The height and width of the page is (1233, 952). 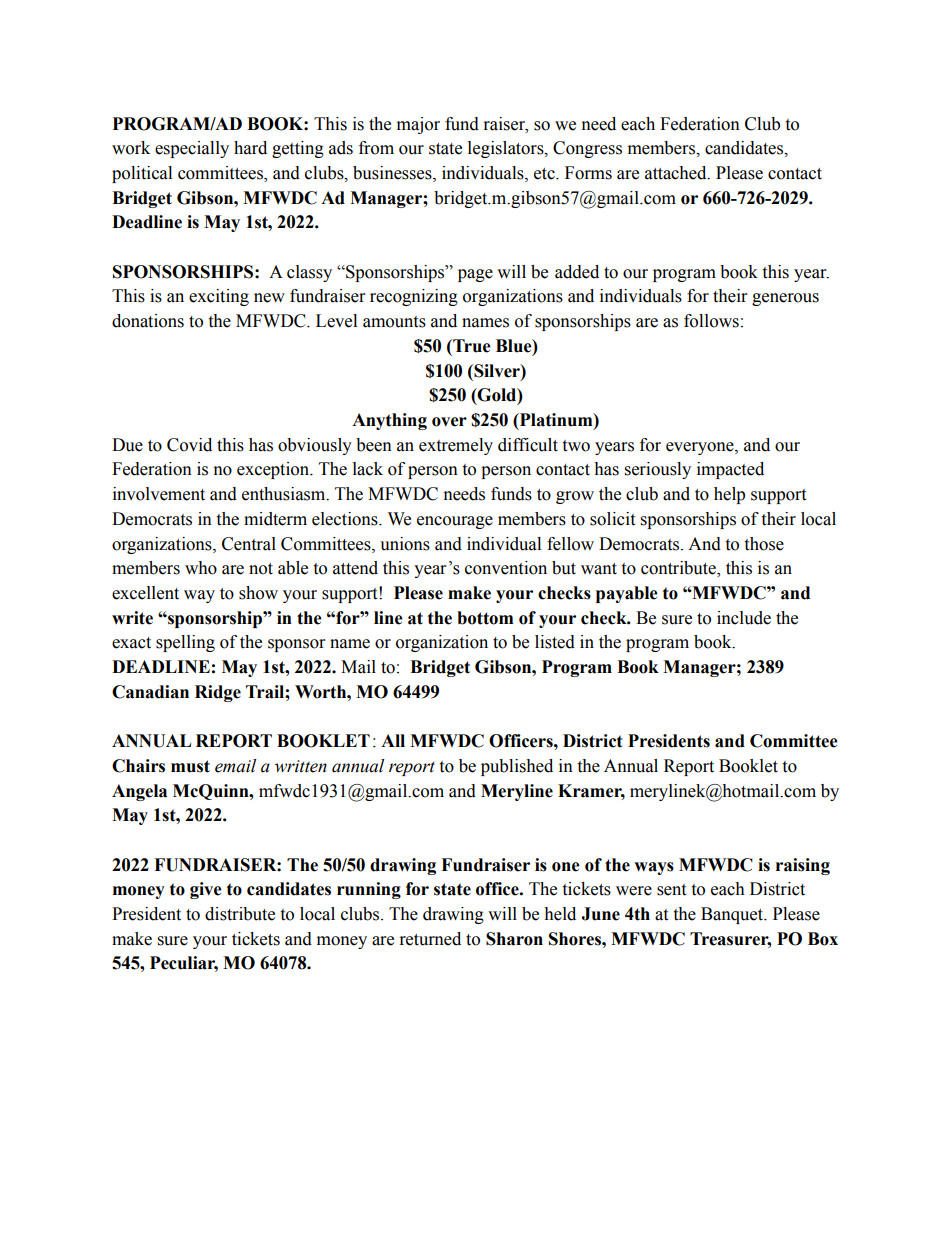 What do you see at coordinates (677, 173) in the page?
I see `attached` at bounding box center [677, 173].
